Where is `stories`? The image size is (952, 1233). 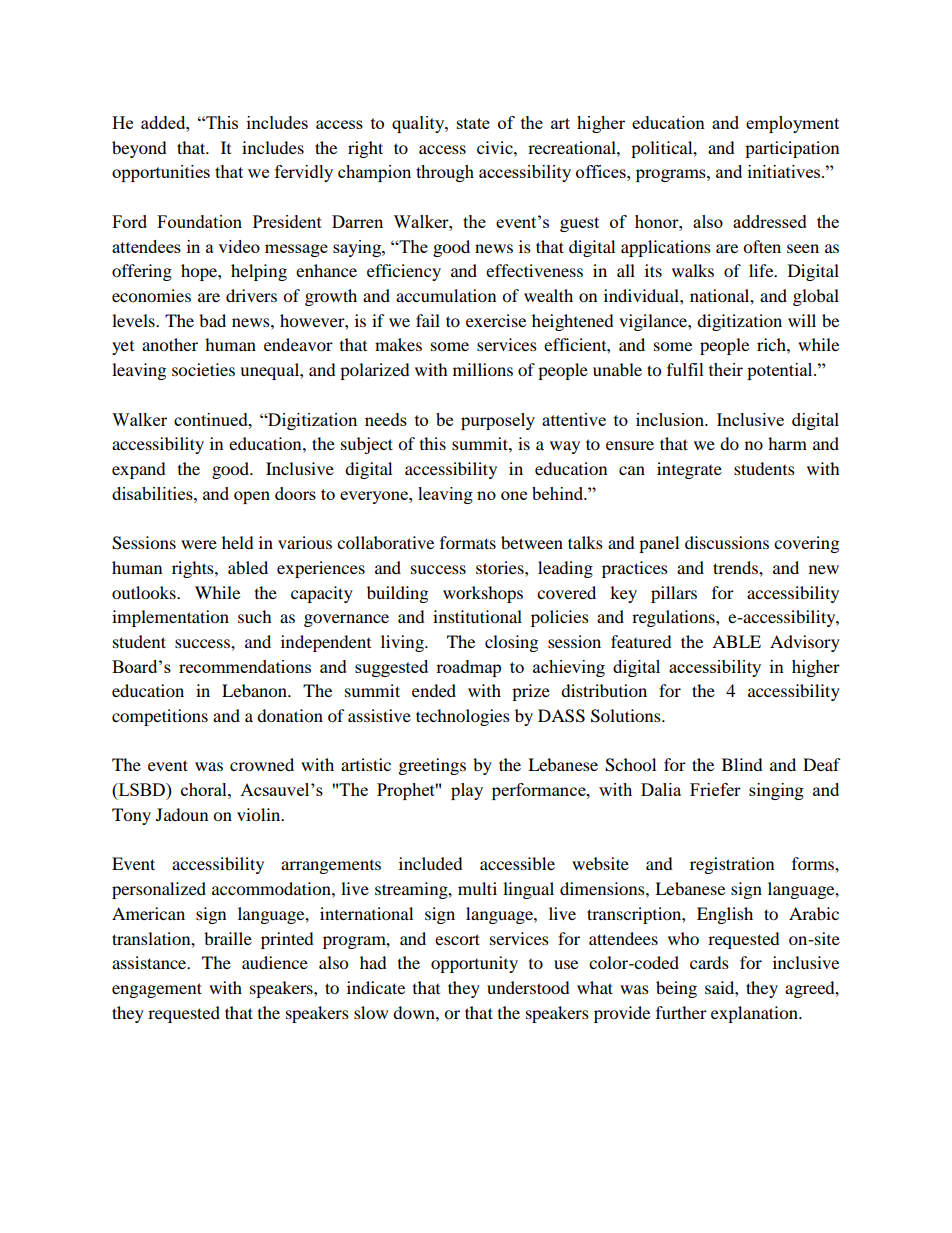
stories is located at coordinates (501, 567).
